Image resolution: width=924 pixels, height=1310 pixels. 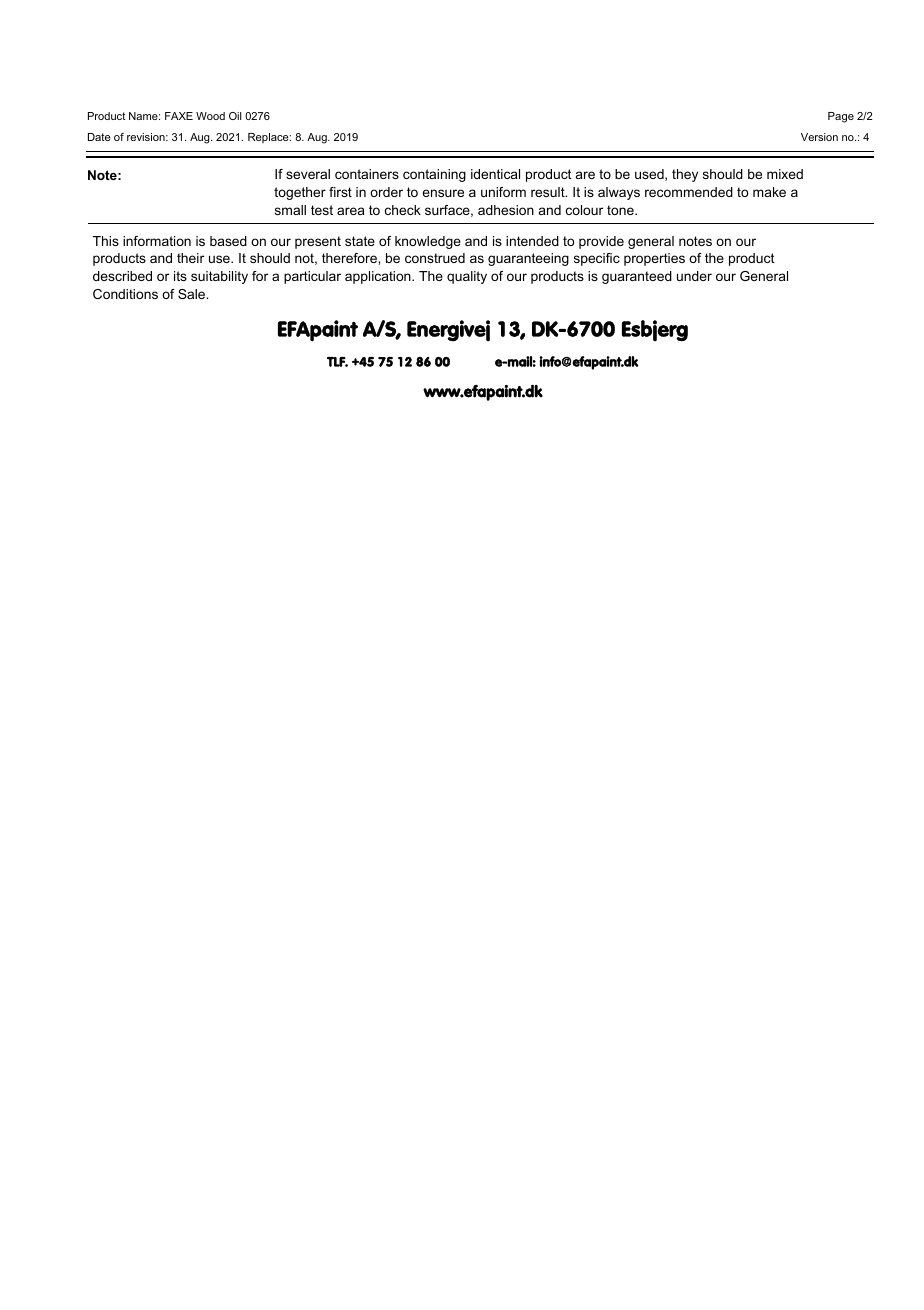 I want to click on Oil, so click(x=235, y=116).
